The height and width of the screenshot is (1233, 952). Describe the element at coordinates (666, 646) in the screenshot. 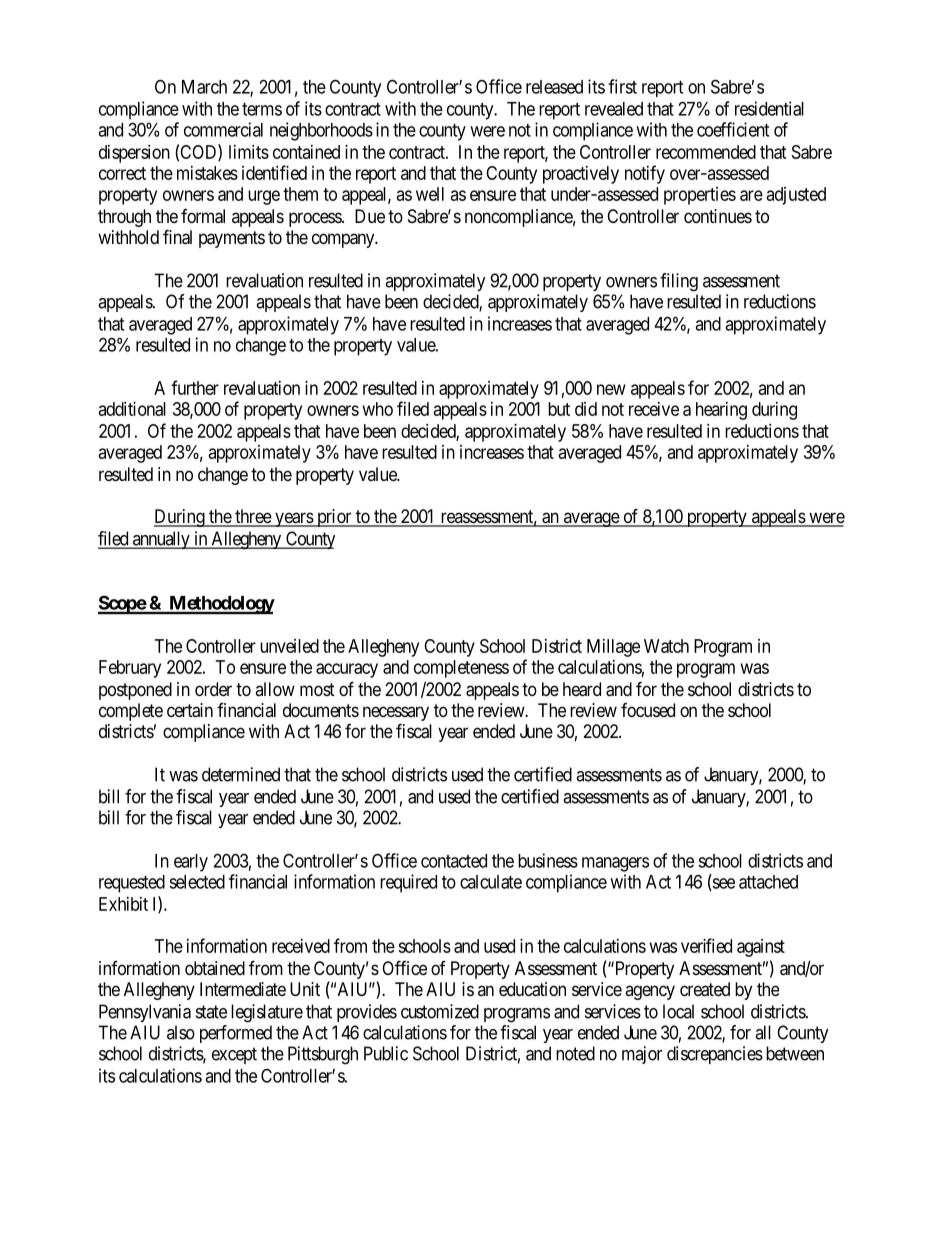

I see `Watch` at that location.
